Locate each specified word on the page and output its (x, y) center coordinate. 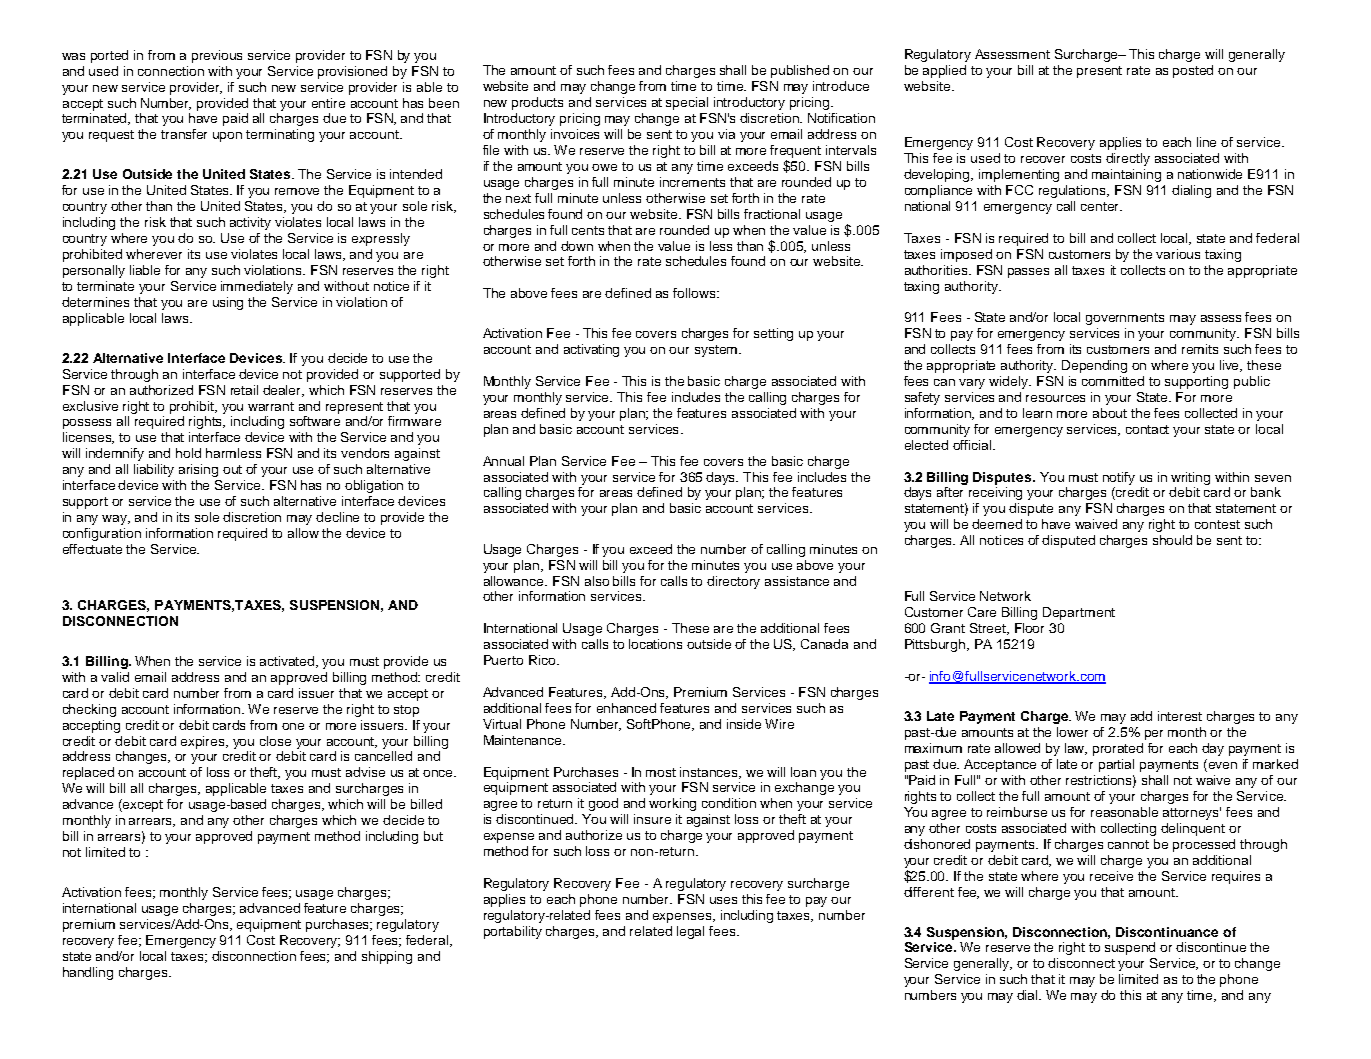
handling (88, 973)
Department (1079, 613)
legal (690, 932)
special (687, 103)
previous (217, 56)
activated (289, 662)
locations (655, 644)
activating (591, 350)
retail (244, 390)
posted (1193, 71)
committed (1113, 381)
